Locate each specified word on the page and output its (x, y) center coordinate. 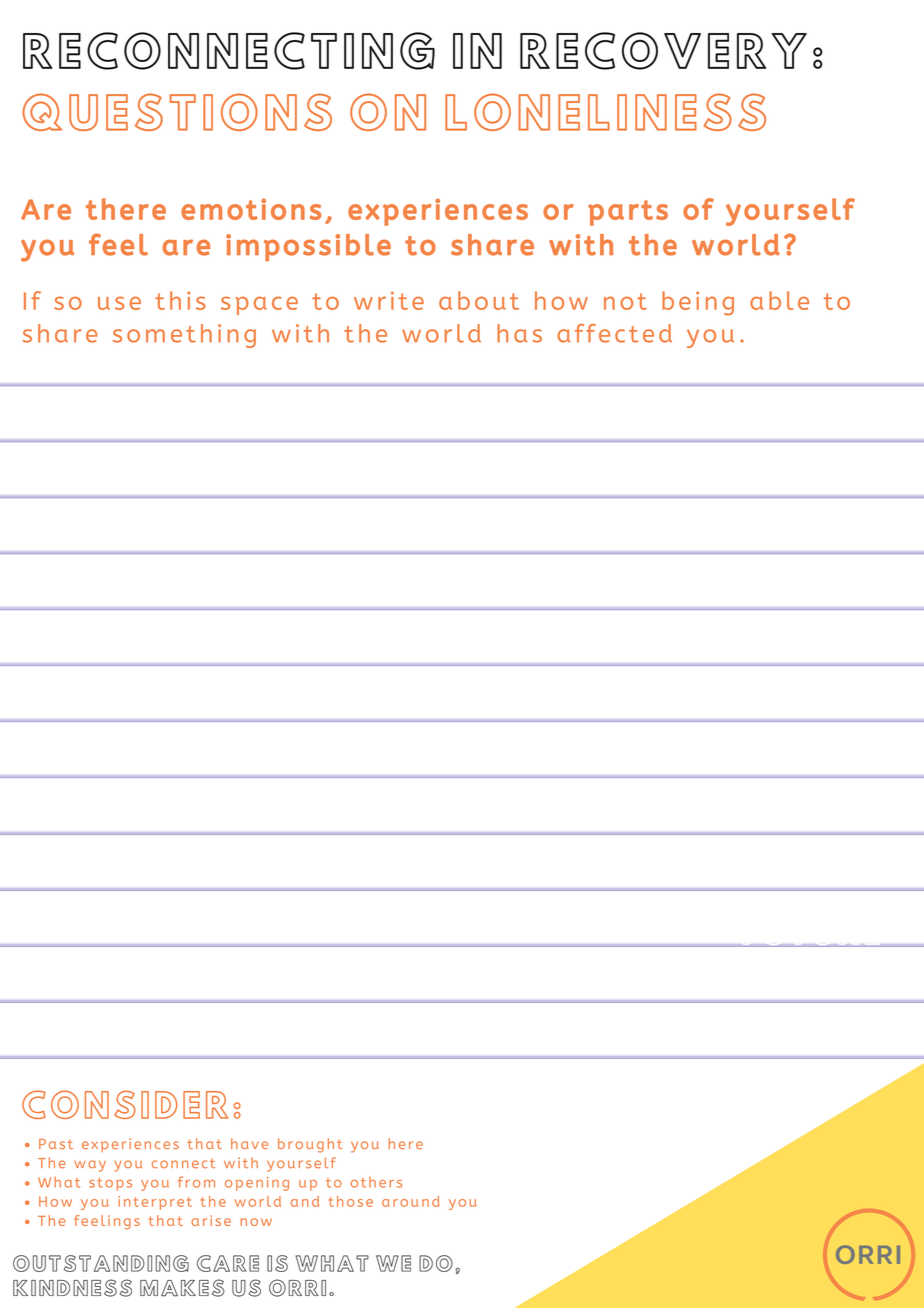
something (184, 336)
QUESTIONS (177, 112)
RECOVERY (663, 51)
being (698, 303)
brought (310, 1145)
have (249, 1143)
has (519, 333)
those (351, 1201)
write (389, 300)
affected (614, 333)
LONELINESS (605, 112)
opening (257, 1184)
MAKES (182, 1288)
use (119, 303)
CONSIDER (125, 1104)
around (411, 1201)
